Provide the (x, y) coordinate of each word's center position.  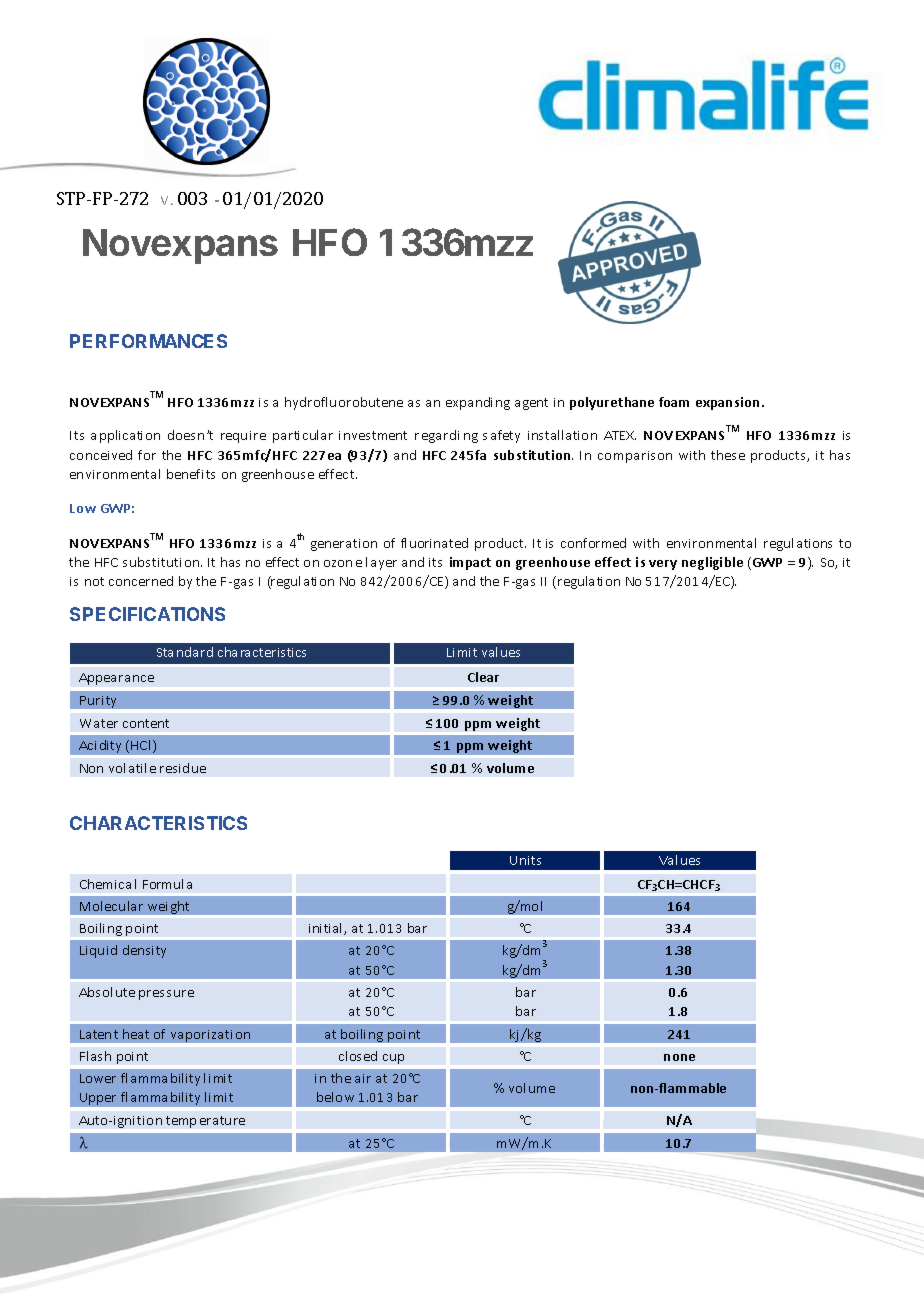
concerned (141, 581)
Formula (167, 884)
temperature (205, 1122)
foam (674, 402)
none (679, 1057)
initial (325, 928)
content (146, 723)
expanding (478, 403)
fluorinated (434, 543)
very (663, 565)
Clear (483, 677)
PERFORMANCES (148, 341)
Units (525, 860)
